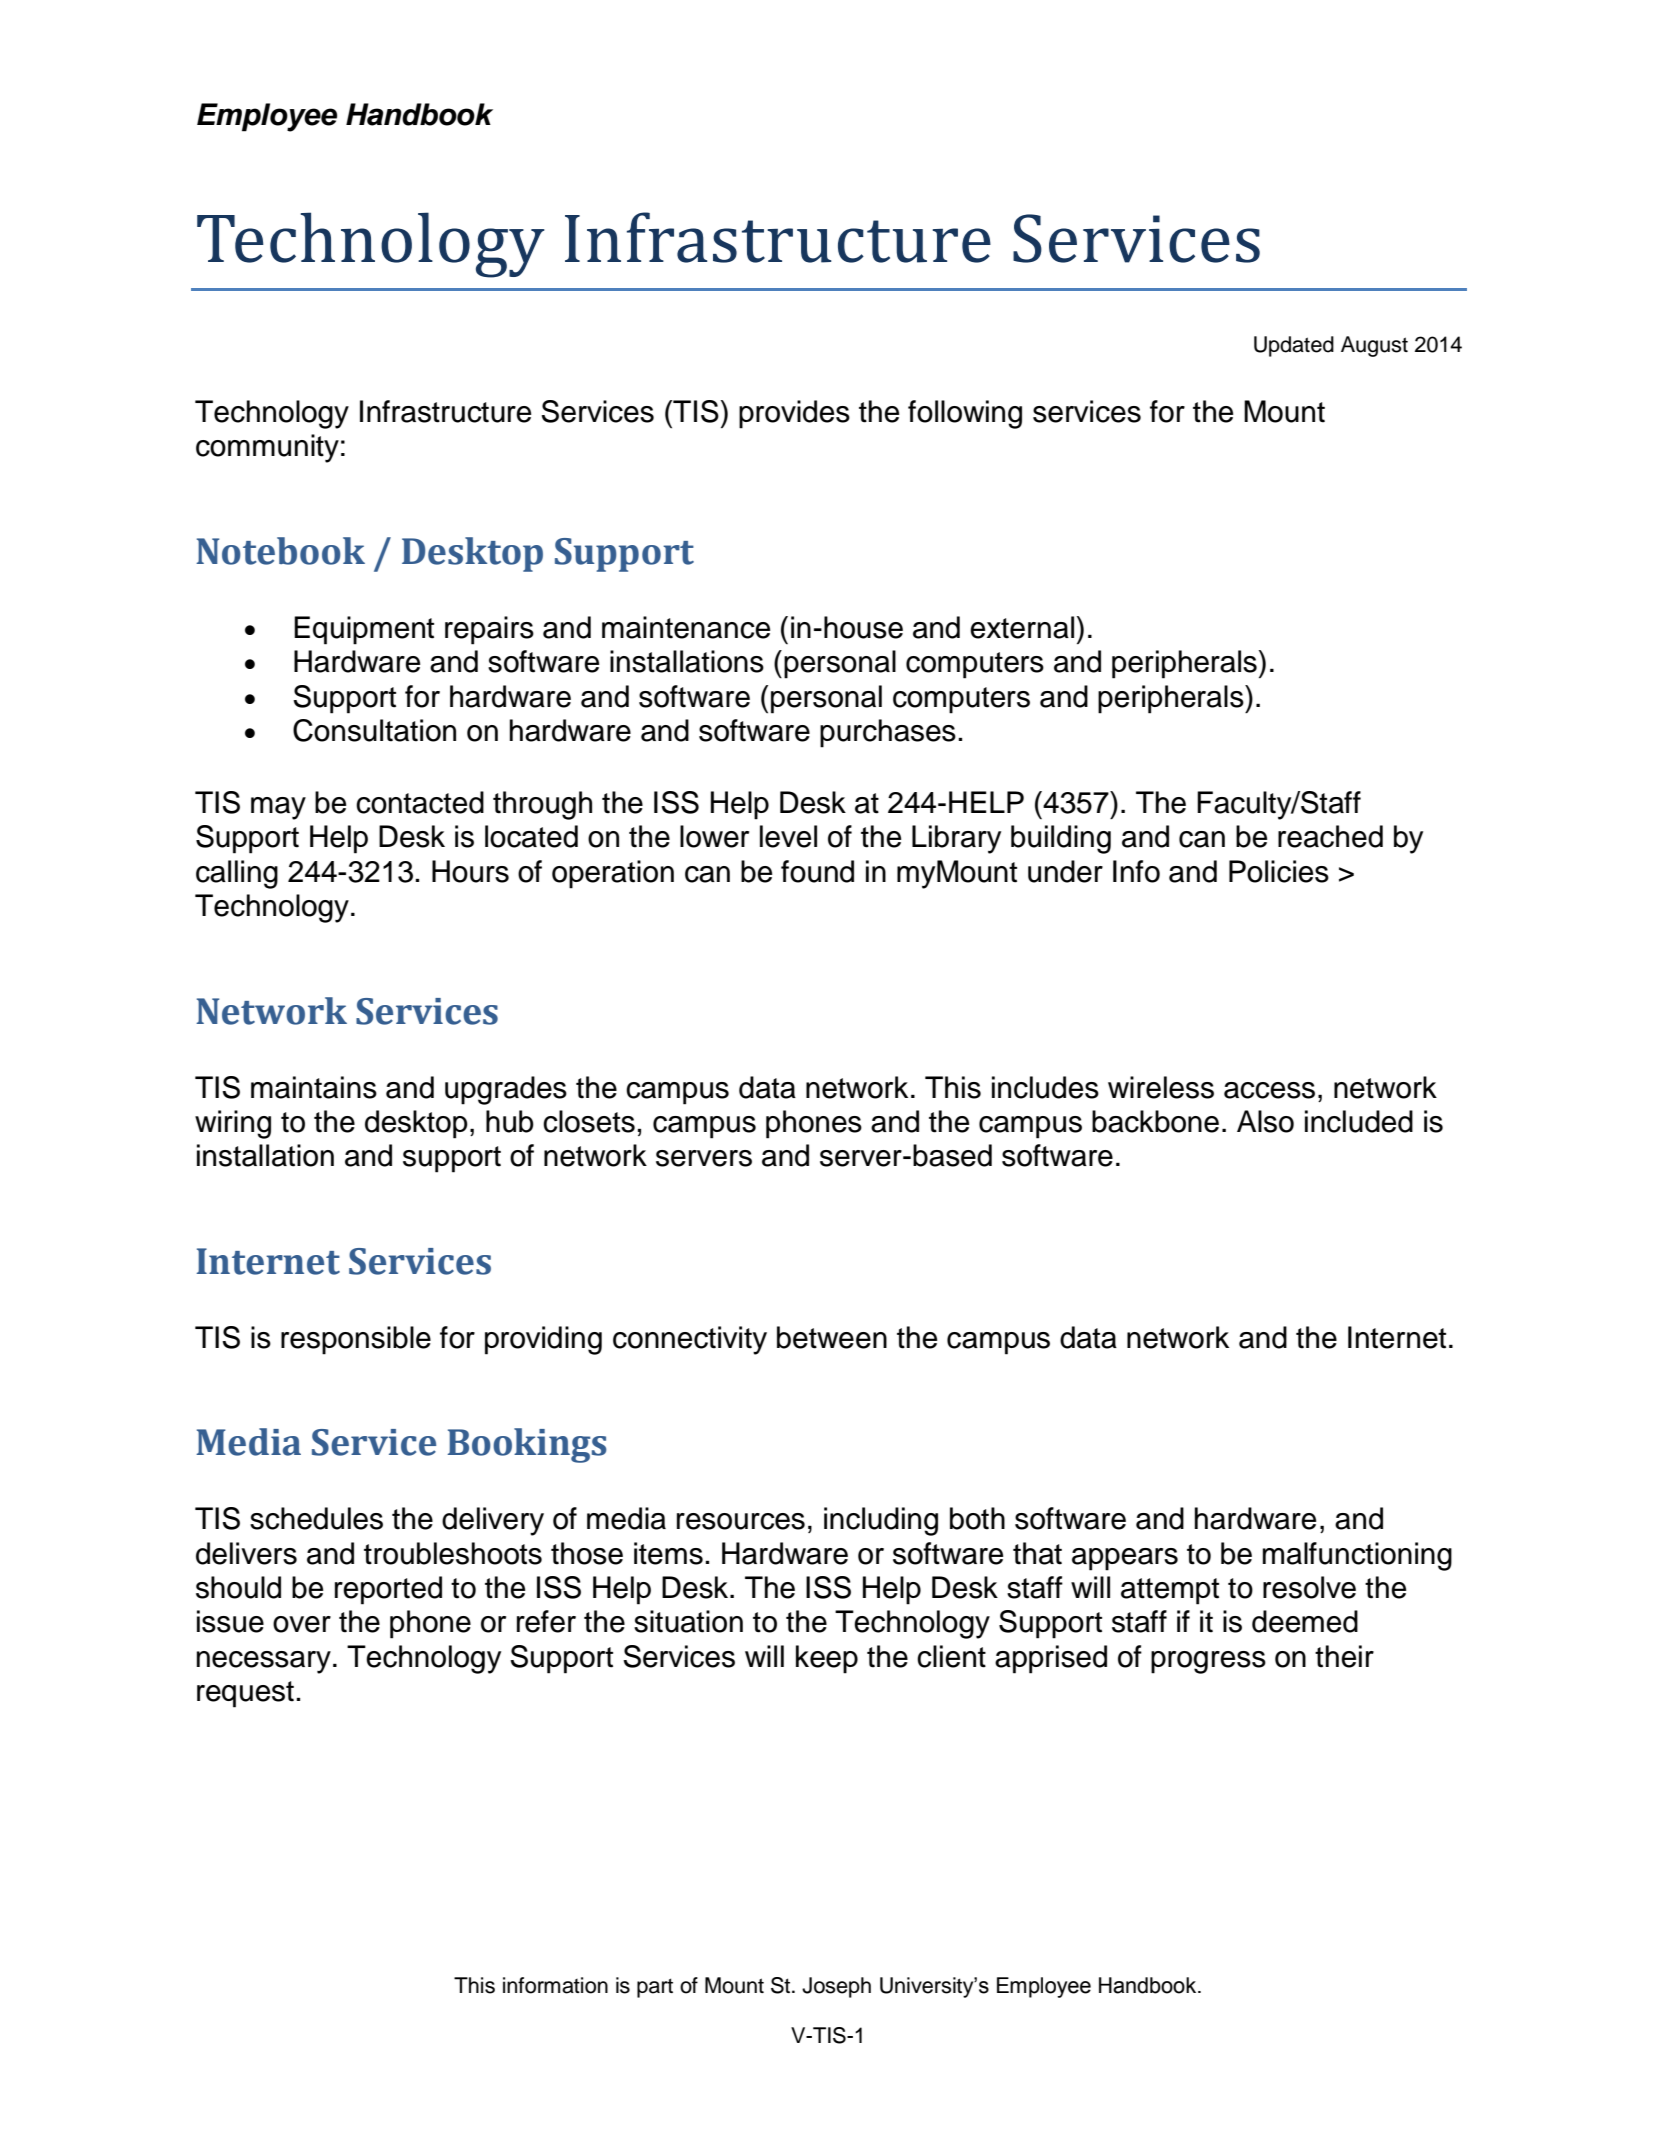 The height and width of the page is (2145, 1657). What do you see at coordinates (1294, 346) in the page?
I see `Updated` at bounding box center [1294, 346].
